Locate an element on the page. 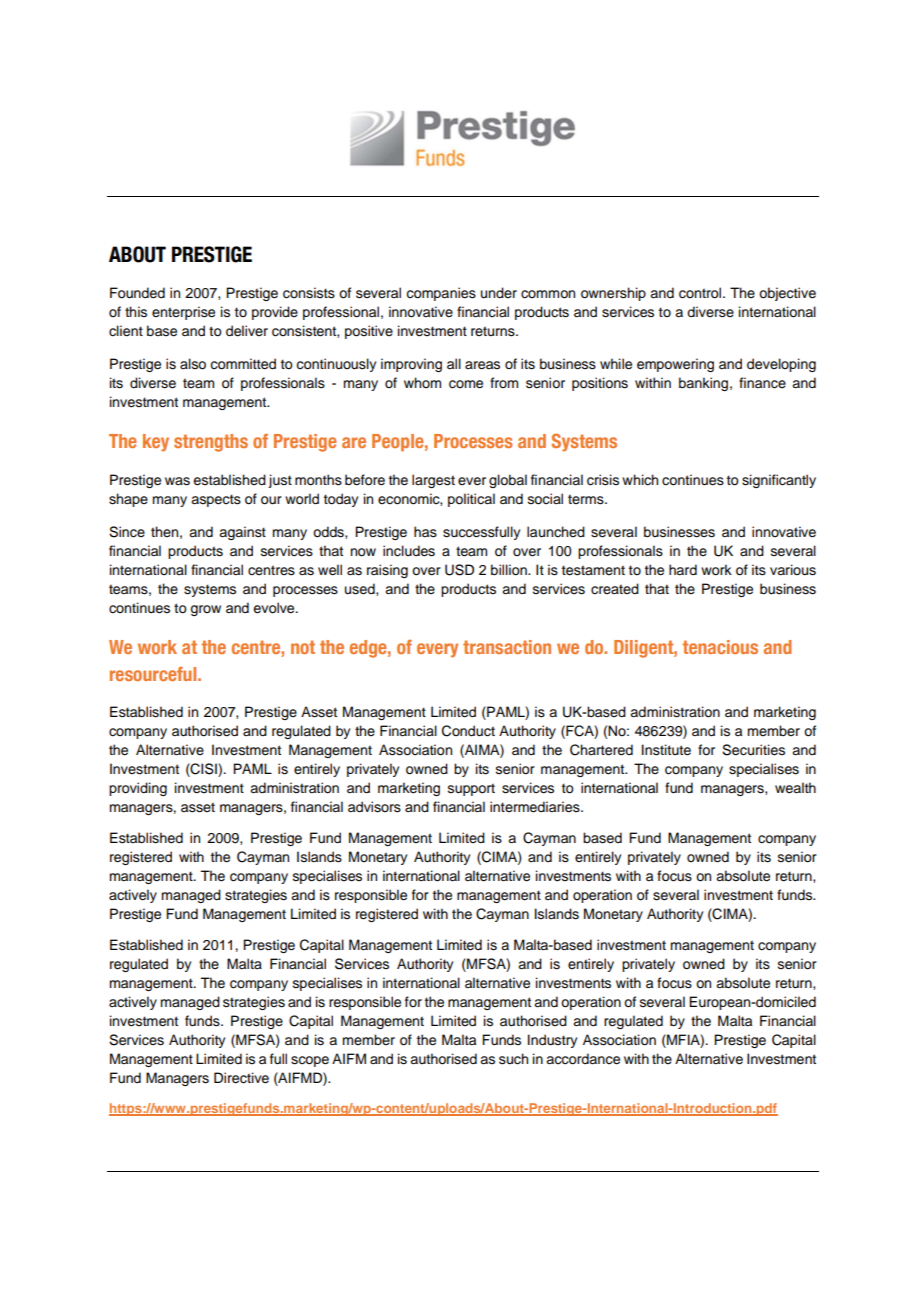 This page has height=1308, width=924. Conduct is located at coordinates (468, 731).
